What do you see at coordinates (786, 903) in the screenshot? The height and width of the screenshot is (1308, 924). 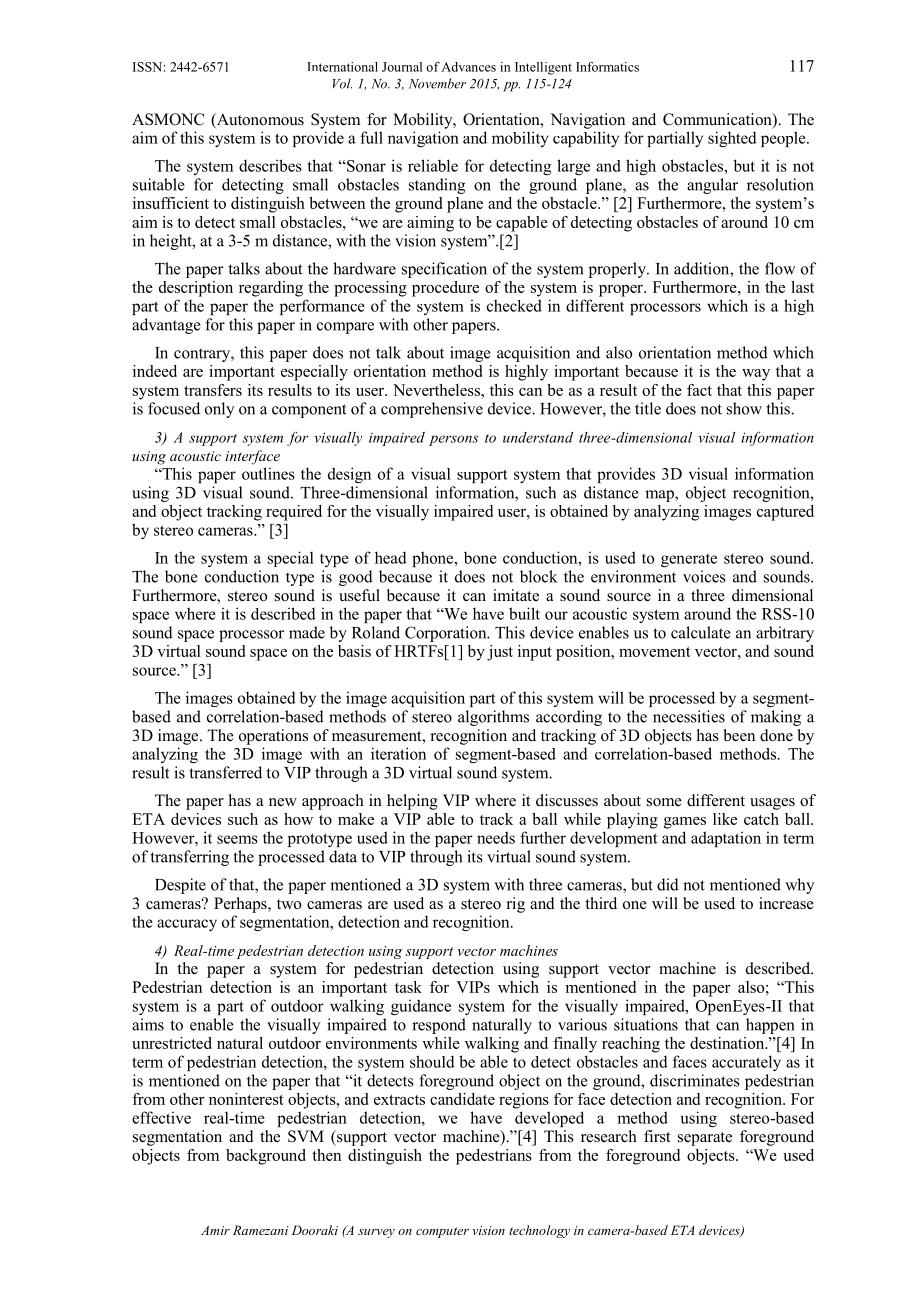 I see `increase` at bounding box center [786, 903].
